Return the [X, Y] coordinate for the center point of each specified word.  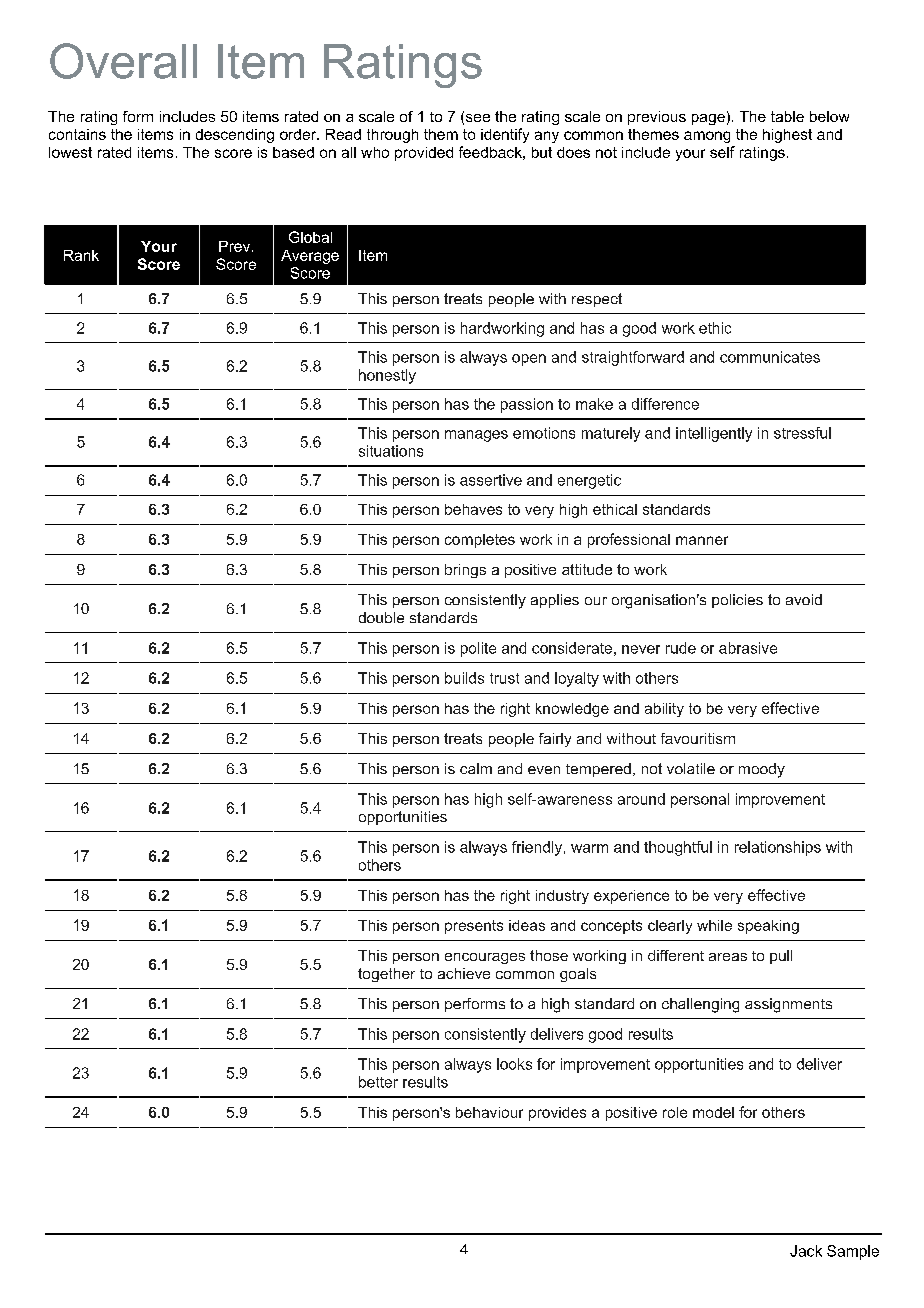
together [386, 975]
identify [505, 135]
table [787, 116]
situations [391, 451]
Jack [806, 1251]
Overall [123, 61]
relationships [778, 848]
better [378, 1082]
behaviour [489, 1112]
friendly [538, 848]
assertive [491, 480]
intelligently [714, 434]
